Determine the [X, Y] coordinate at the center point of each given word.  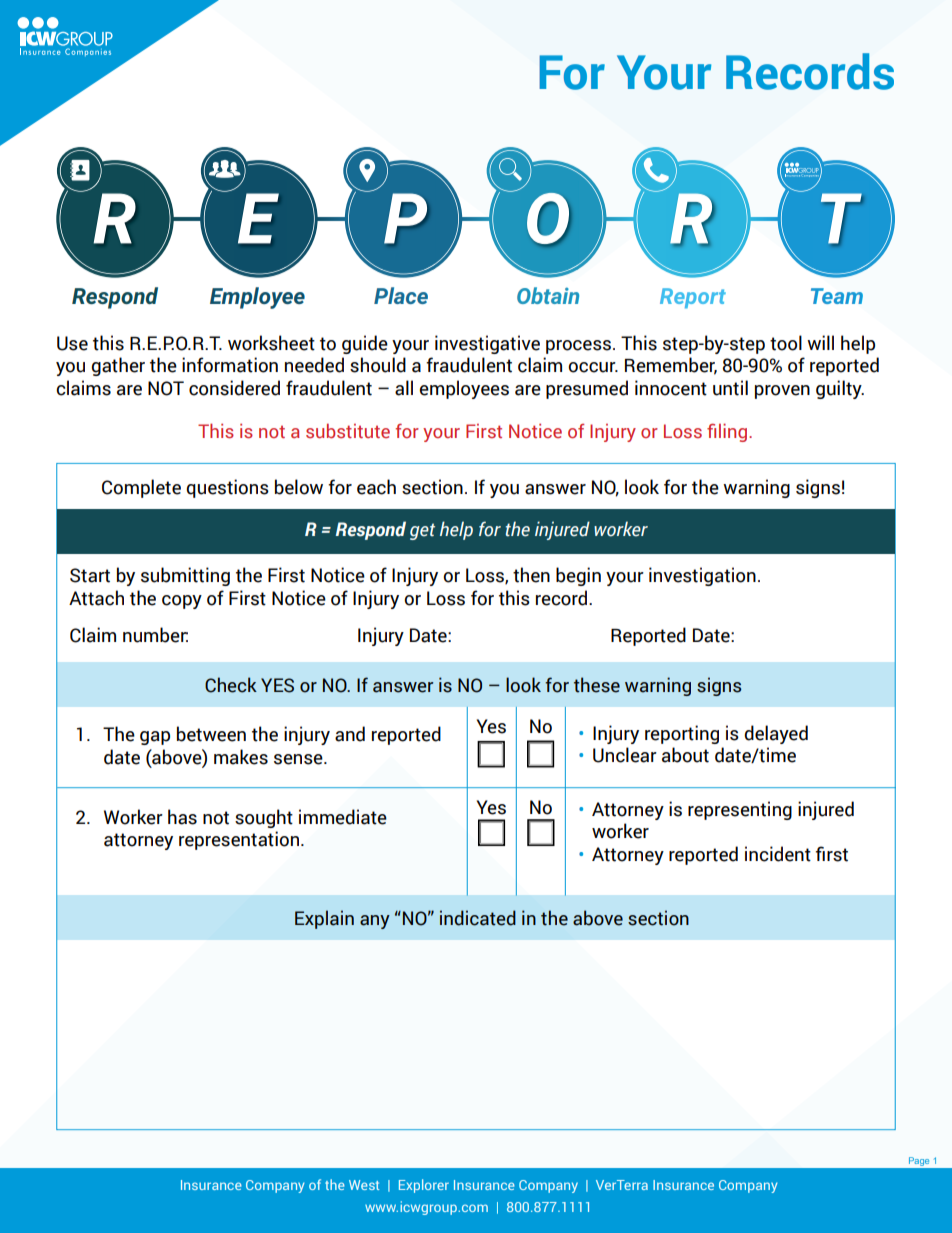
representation [239, 840]
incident [778, 854]
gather [118, 366]
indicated [478, 918]
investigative [487, 344]
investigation [702, 576]
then [531, 575]
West [364, 1185]
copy [182, 602]
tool [786, 343]
